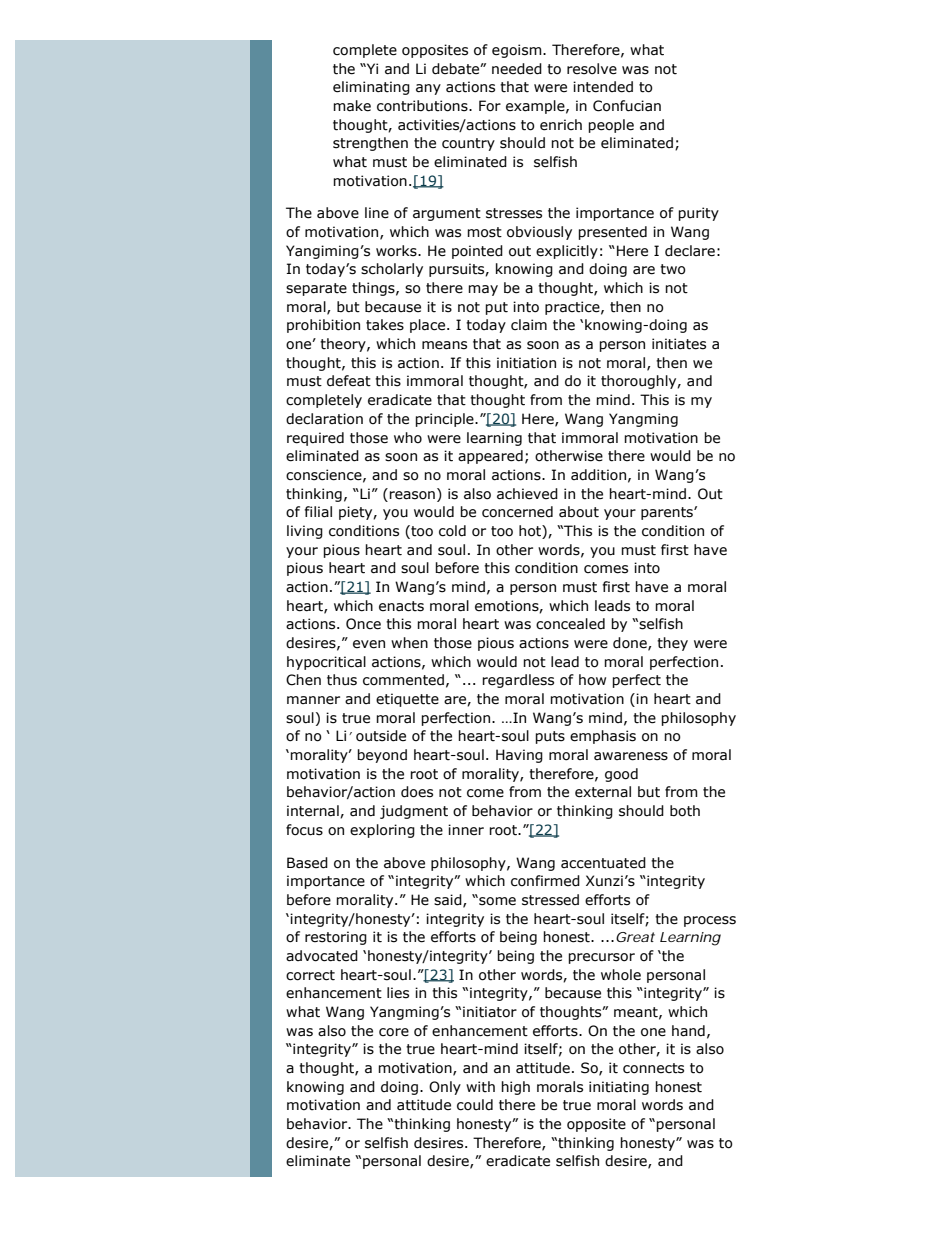 This document has height=1233, width=952. What do you see at coordinates (394, 1032) in the document?
I see `core` at bounding box center [394, 1032].
